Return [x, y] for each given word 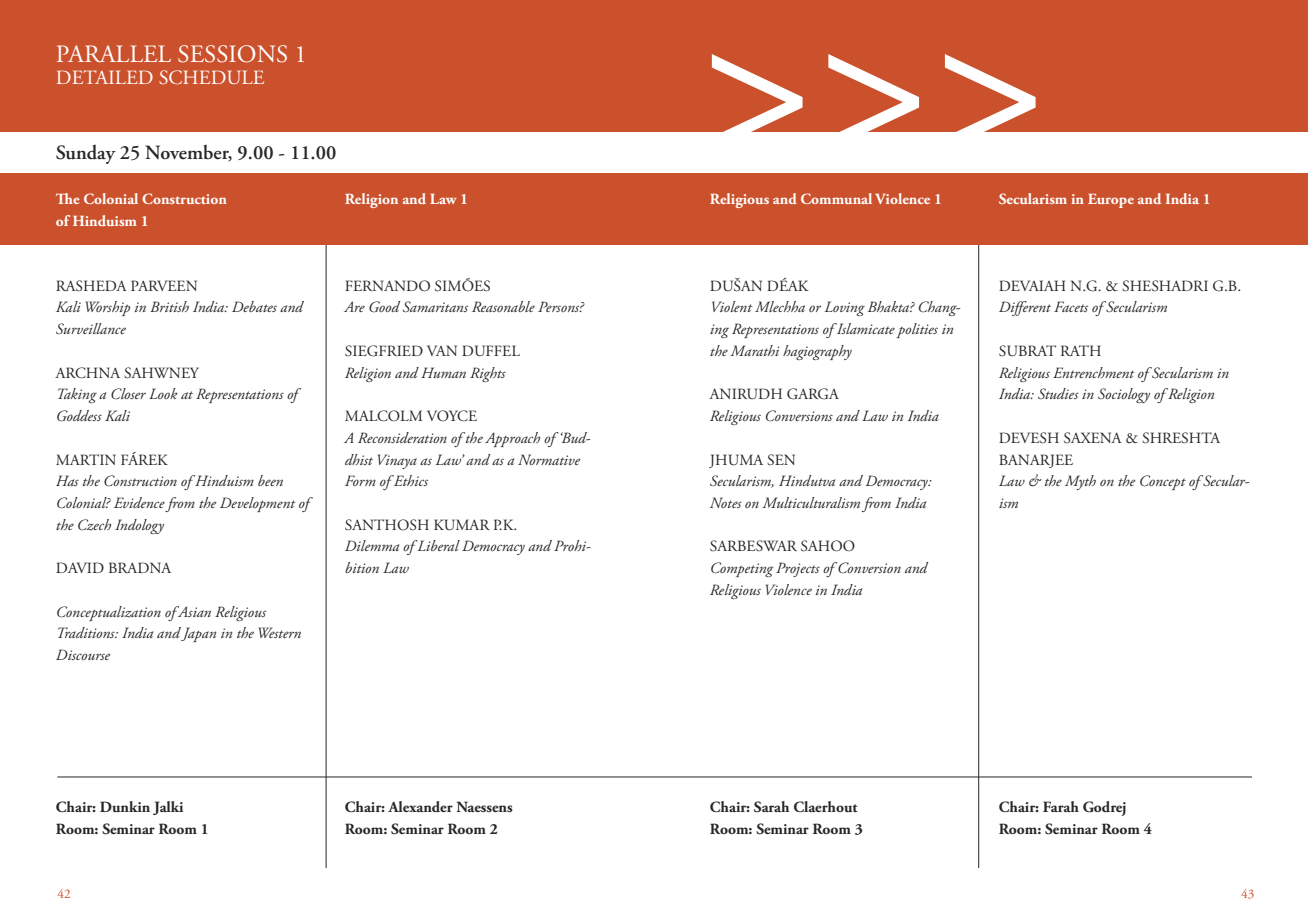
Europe [1111, 201]
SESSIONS [232, 54]
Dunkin [125, 806]
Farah [1061, 806]
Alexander [420, 807]
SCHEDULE [211, 77]
